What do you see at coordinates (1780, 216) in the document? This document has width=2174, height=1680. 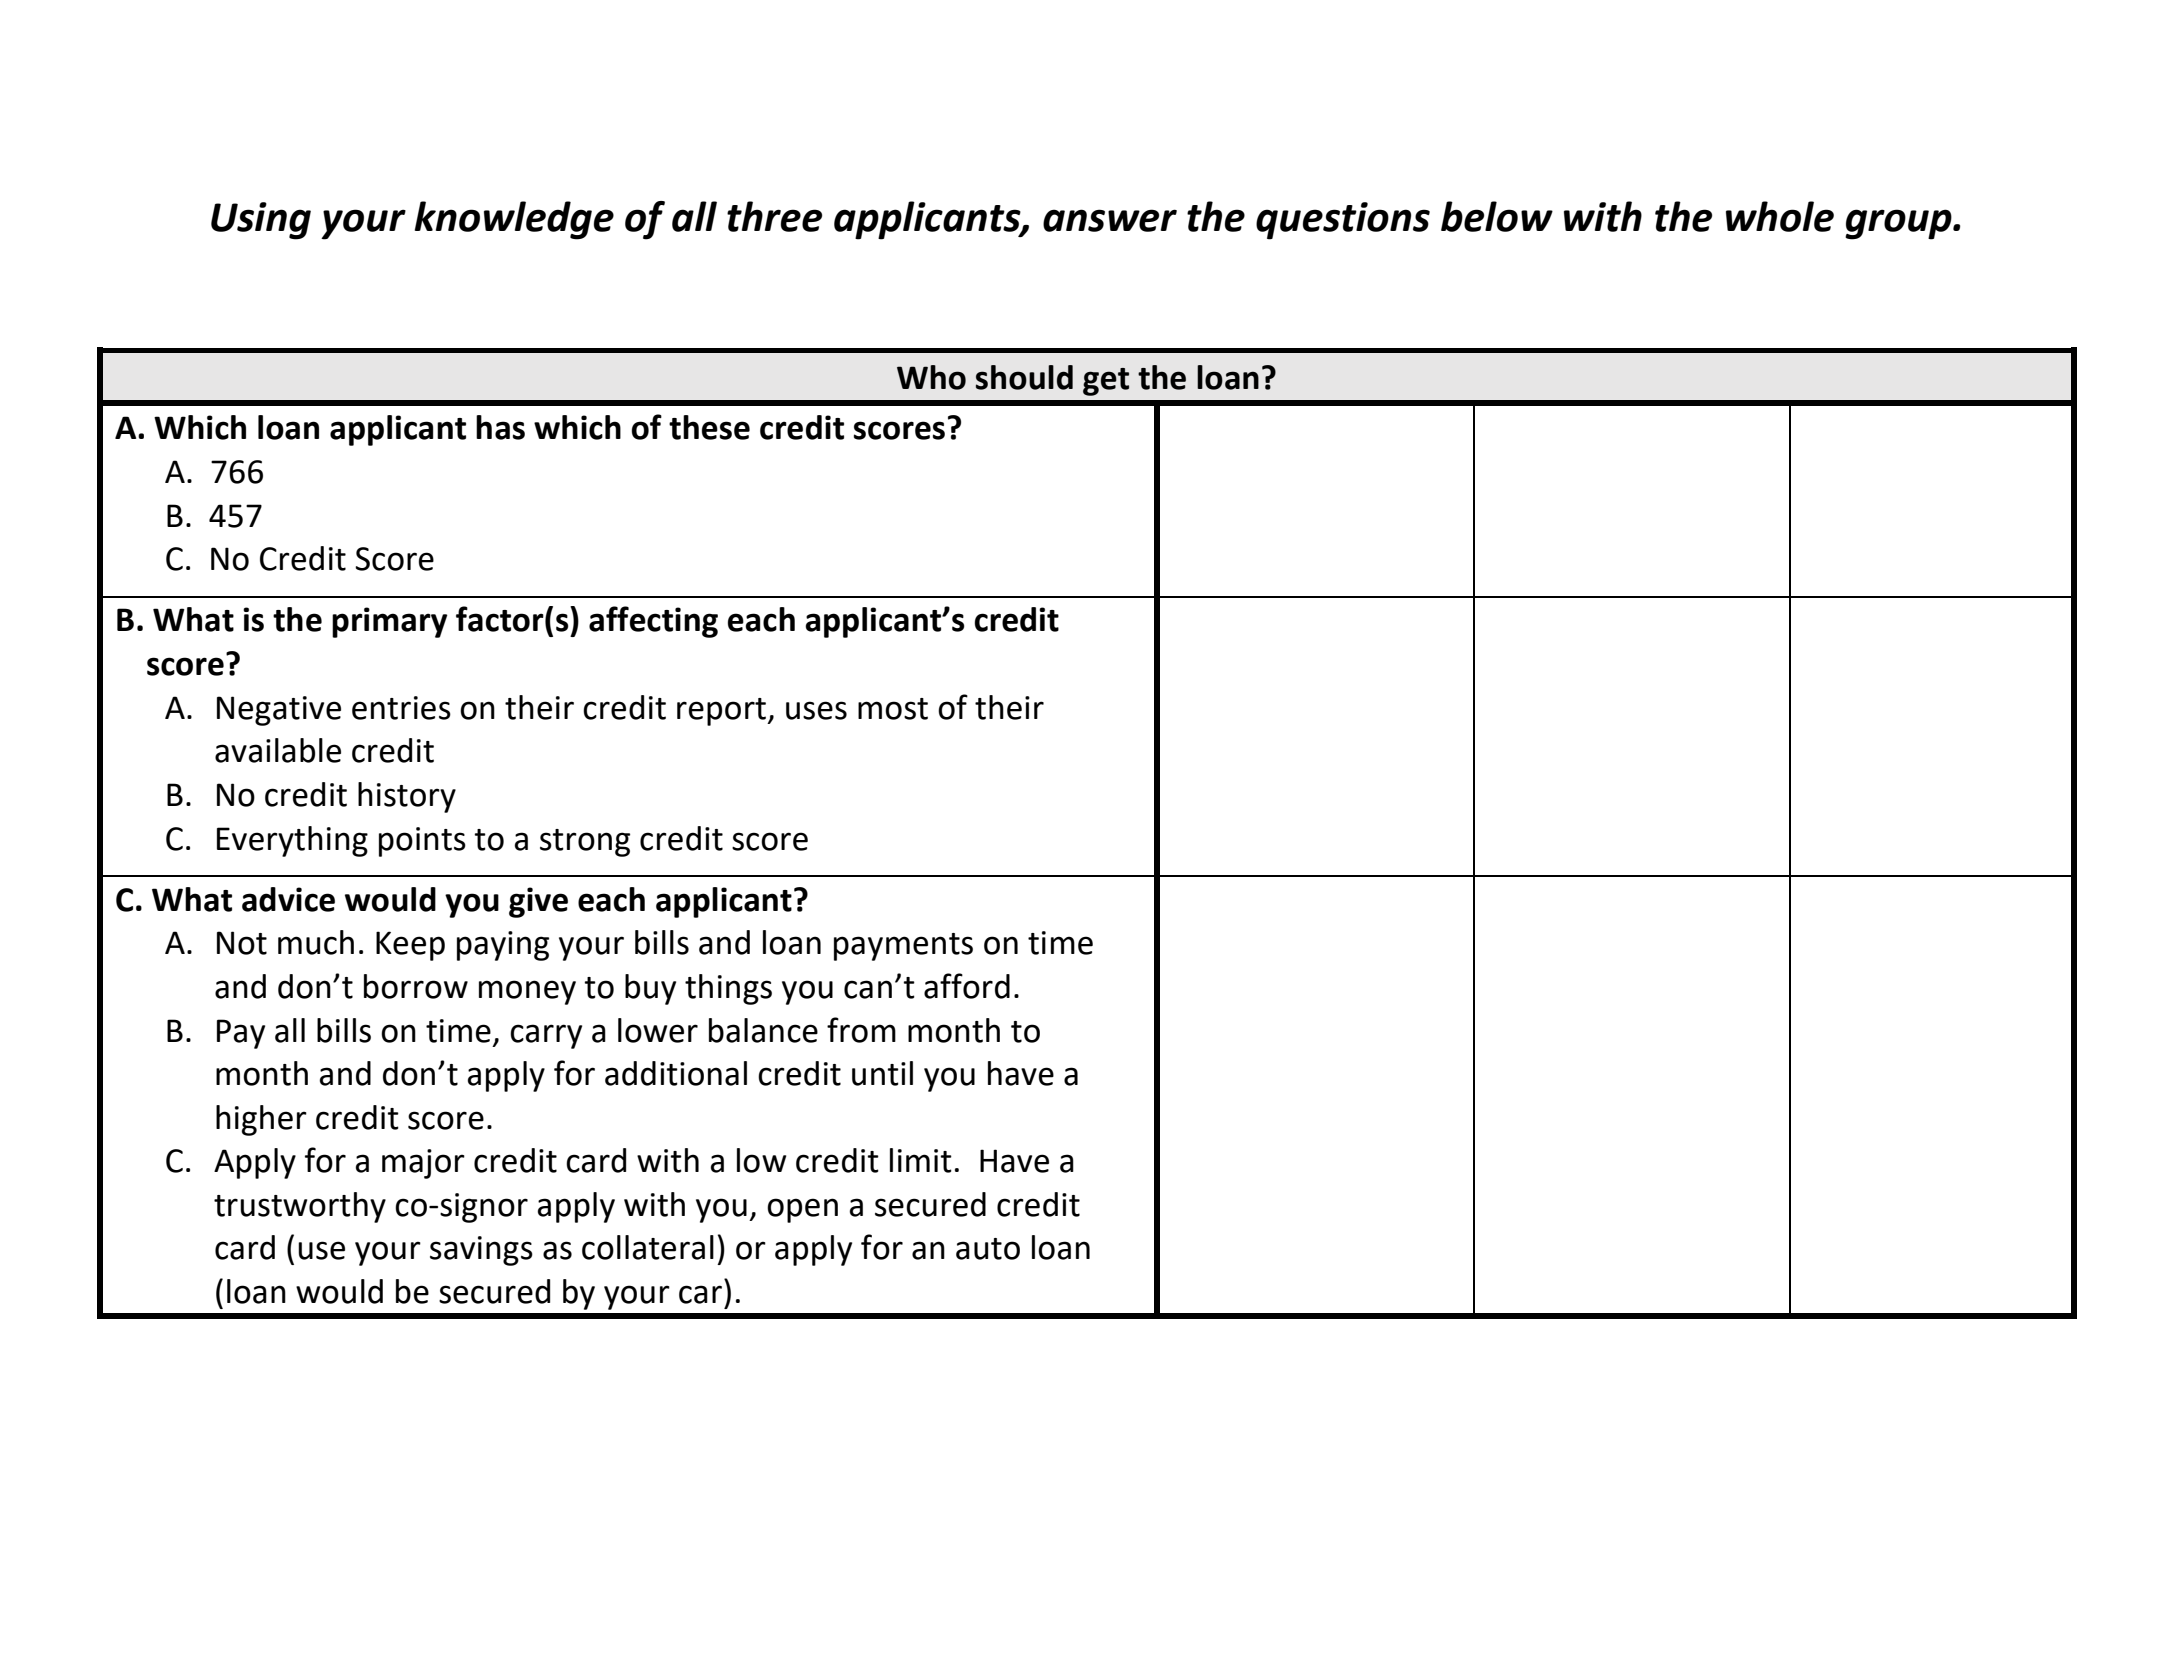 I see `whole` at bounding box center [1780, 216].
